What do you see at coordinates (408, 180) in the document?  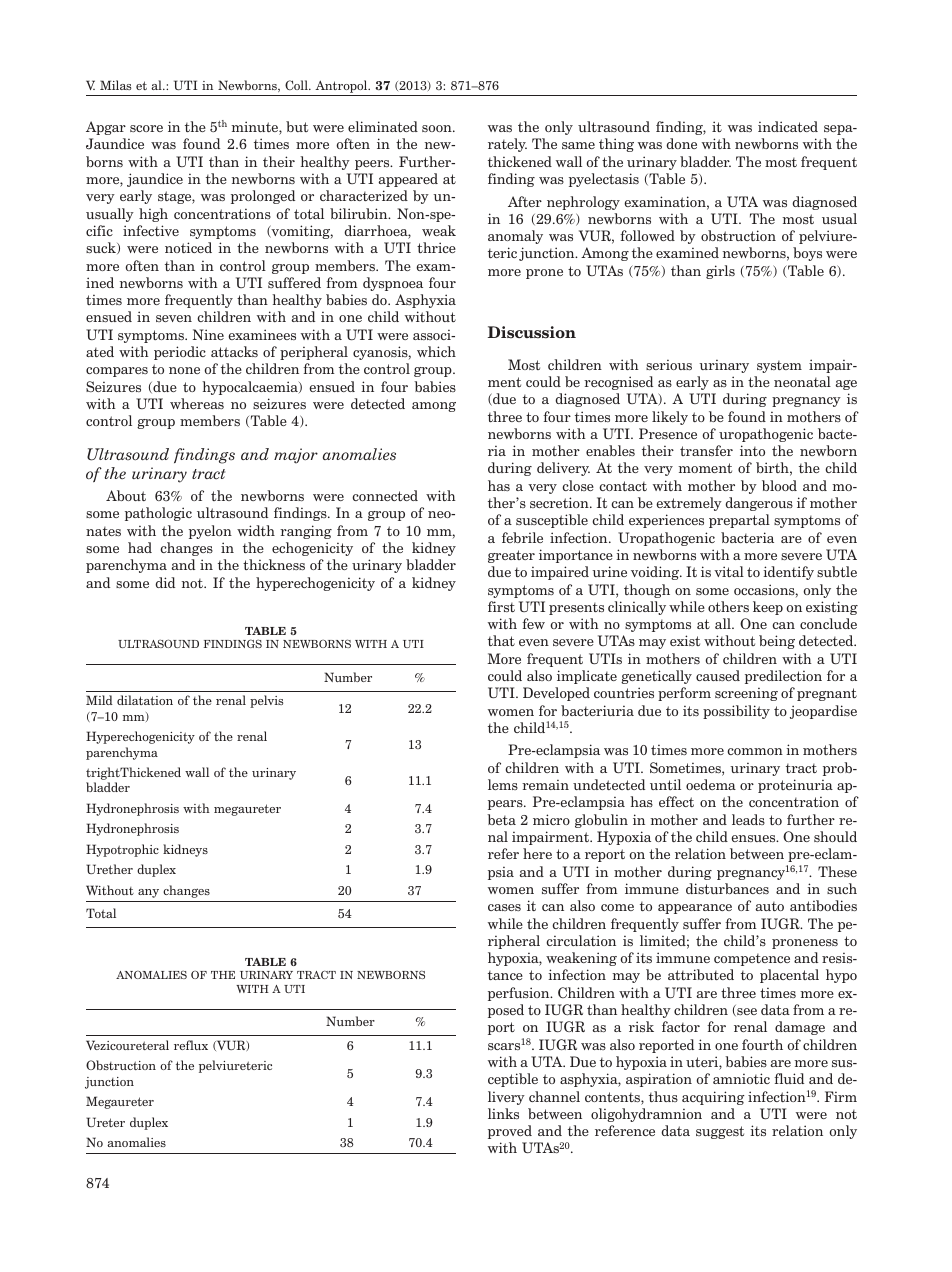 I see `appeared` at bounding box center [408, 180].
